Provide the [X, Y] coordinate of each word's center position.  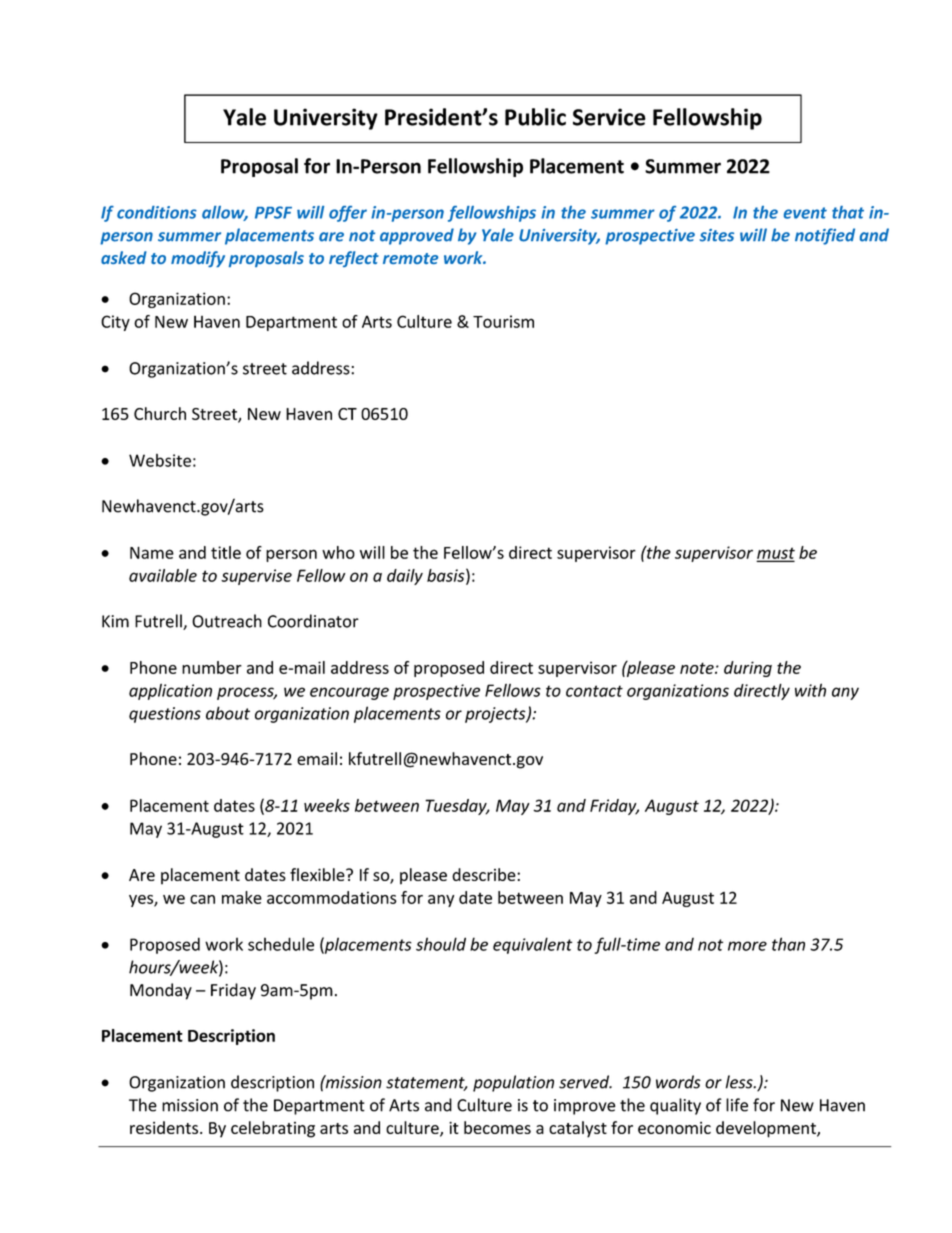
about [228, 713]
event [805, 213]
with [810, 690]
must [776, 554]
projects [496, 715]
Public [535, 117]
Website [160, 460]
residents [165, 1127]
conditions [157, 212]
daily [405, 577]
